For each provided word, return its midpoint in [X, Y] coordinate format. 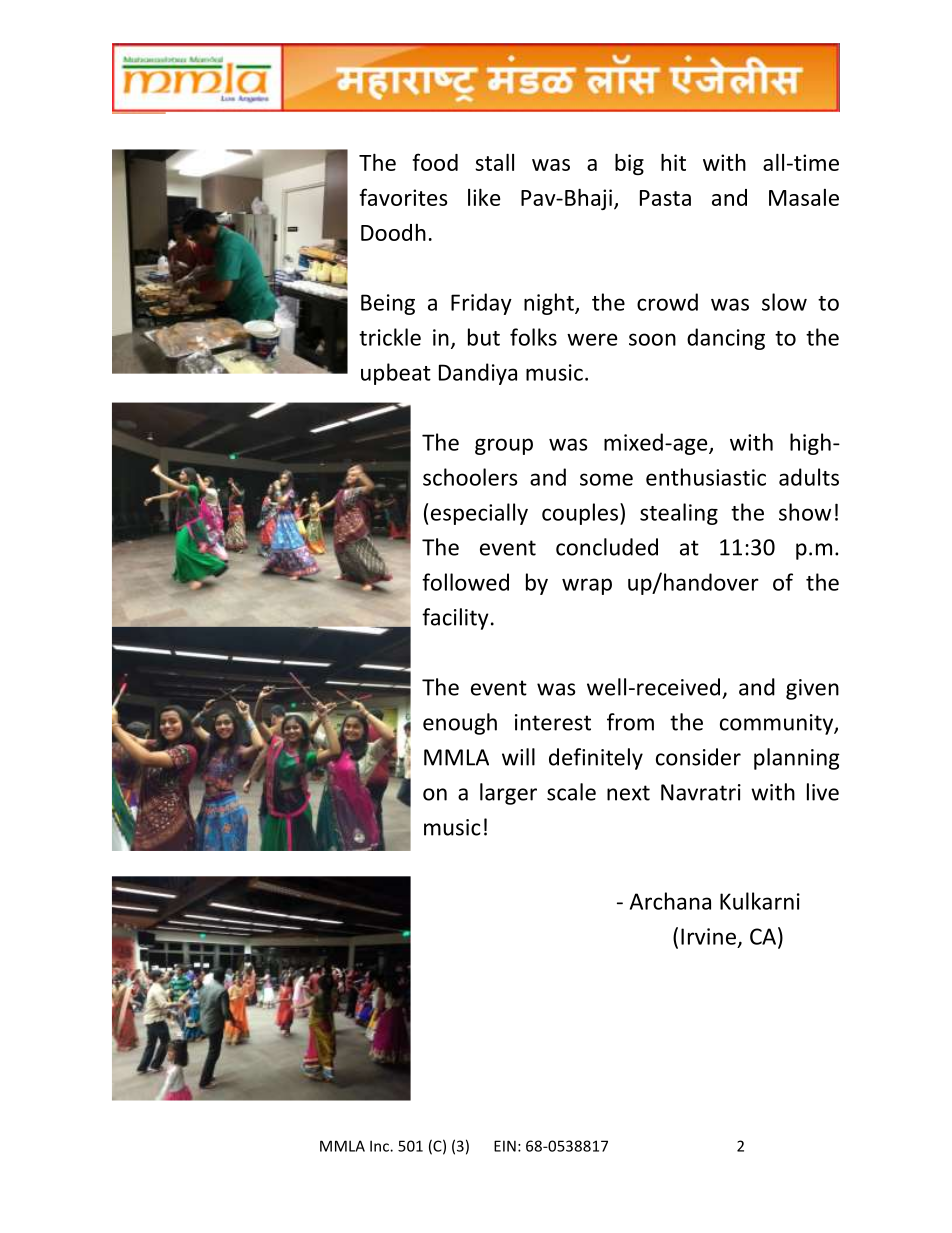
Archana [670, 901]
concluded [607, 547]
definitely [596, 759]
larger [508, 794]
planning [797, 759]
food [435, 162]
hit [673, 162]
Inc [380, 1146]
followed [465, 582]
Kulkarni [760, 901]
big [629, 164]
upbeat [396, 374]
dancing [726, 339]
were [592, 339]
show [805, 512]
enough [460, 724]
